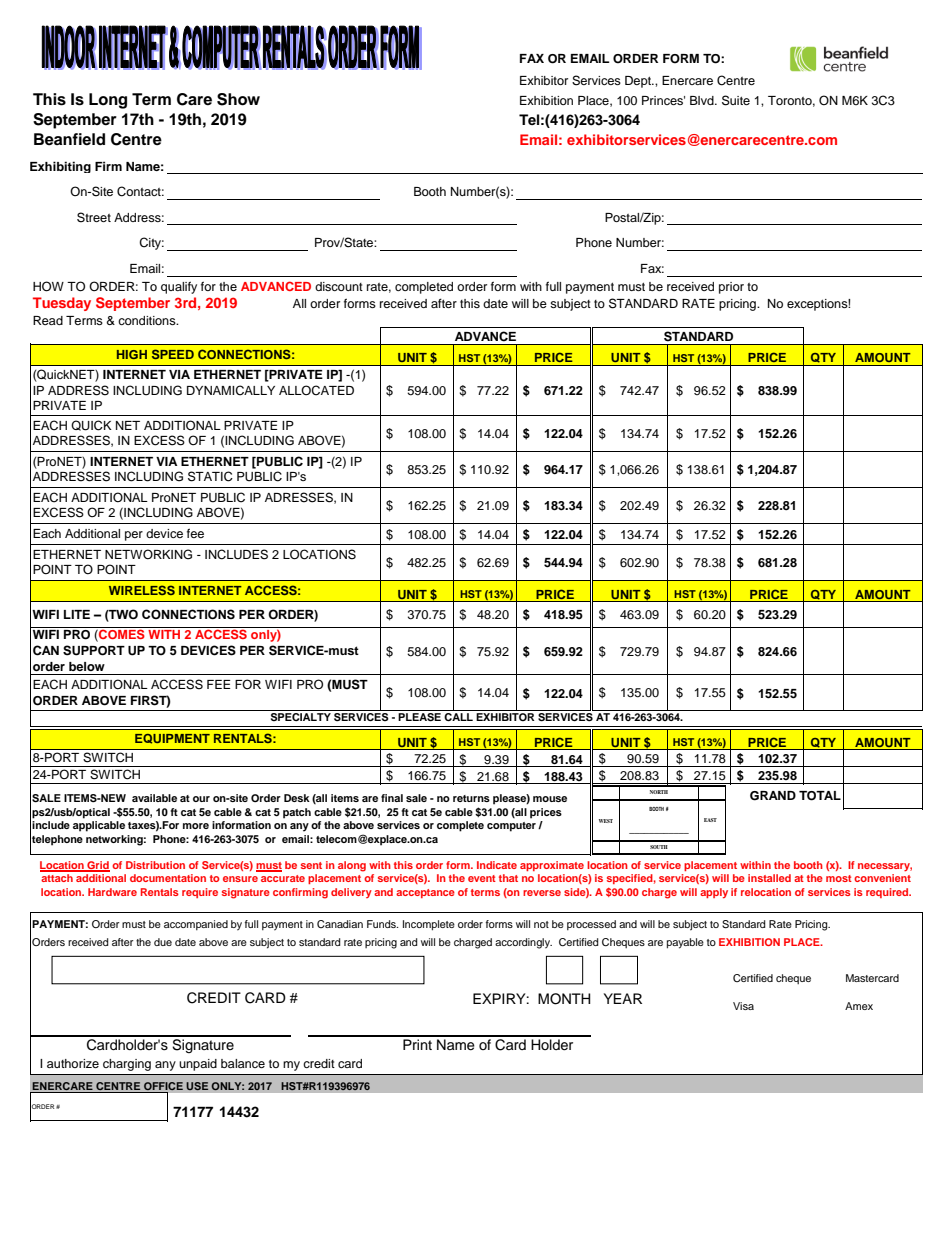 Image resolution: width=952 pixels, height=1233 pixels. I want to click on Suite, so click(736, 100).
